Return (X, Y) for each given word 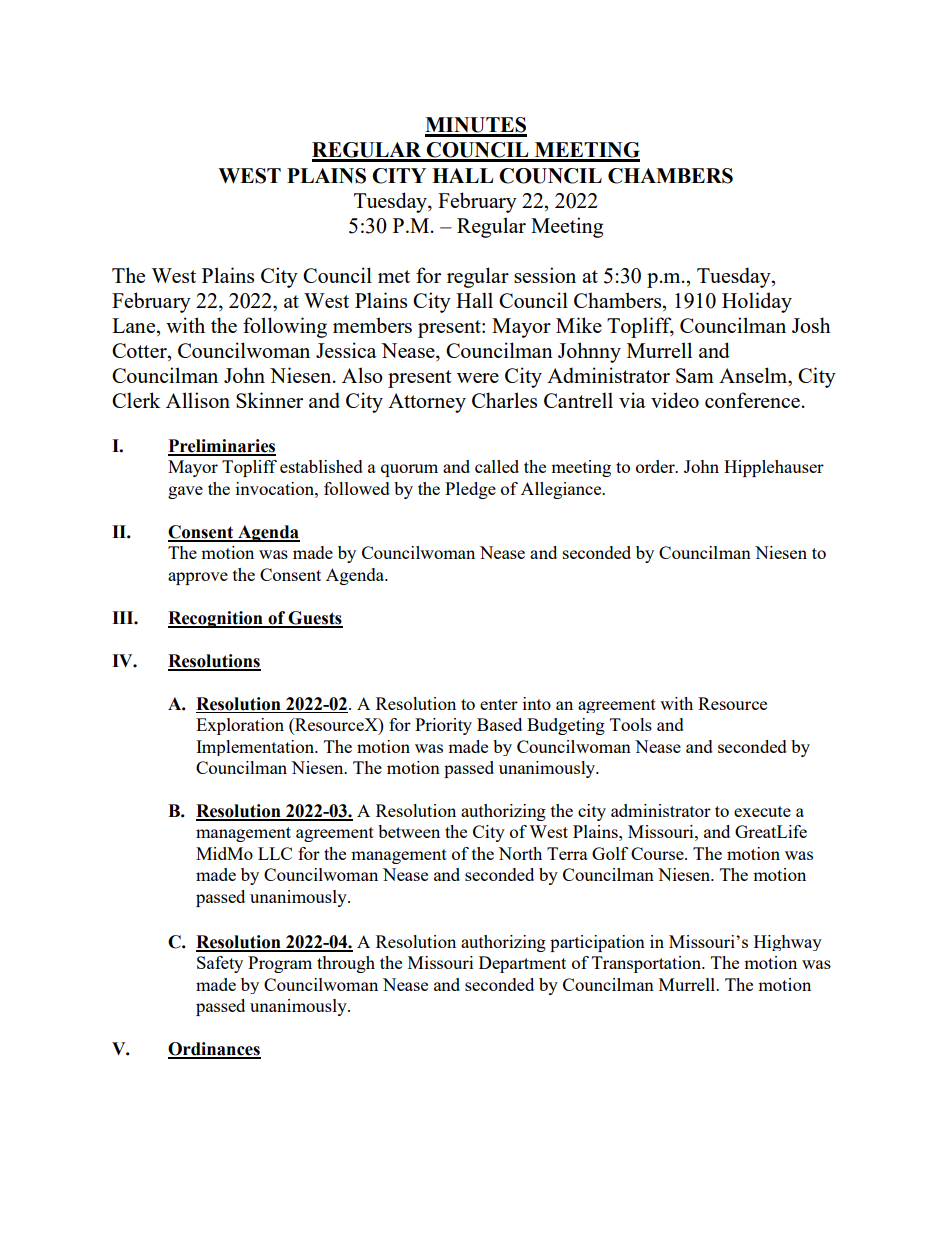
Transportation (648, 964)
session (545, 275)
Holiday (757, 302)
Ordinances (214, 1050)
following (285, 327)
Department (522, 964)
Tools (631, 724)
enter (499, 704)
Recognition (216, 619)
